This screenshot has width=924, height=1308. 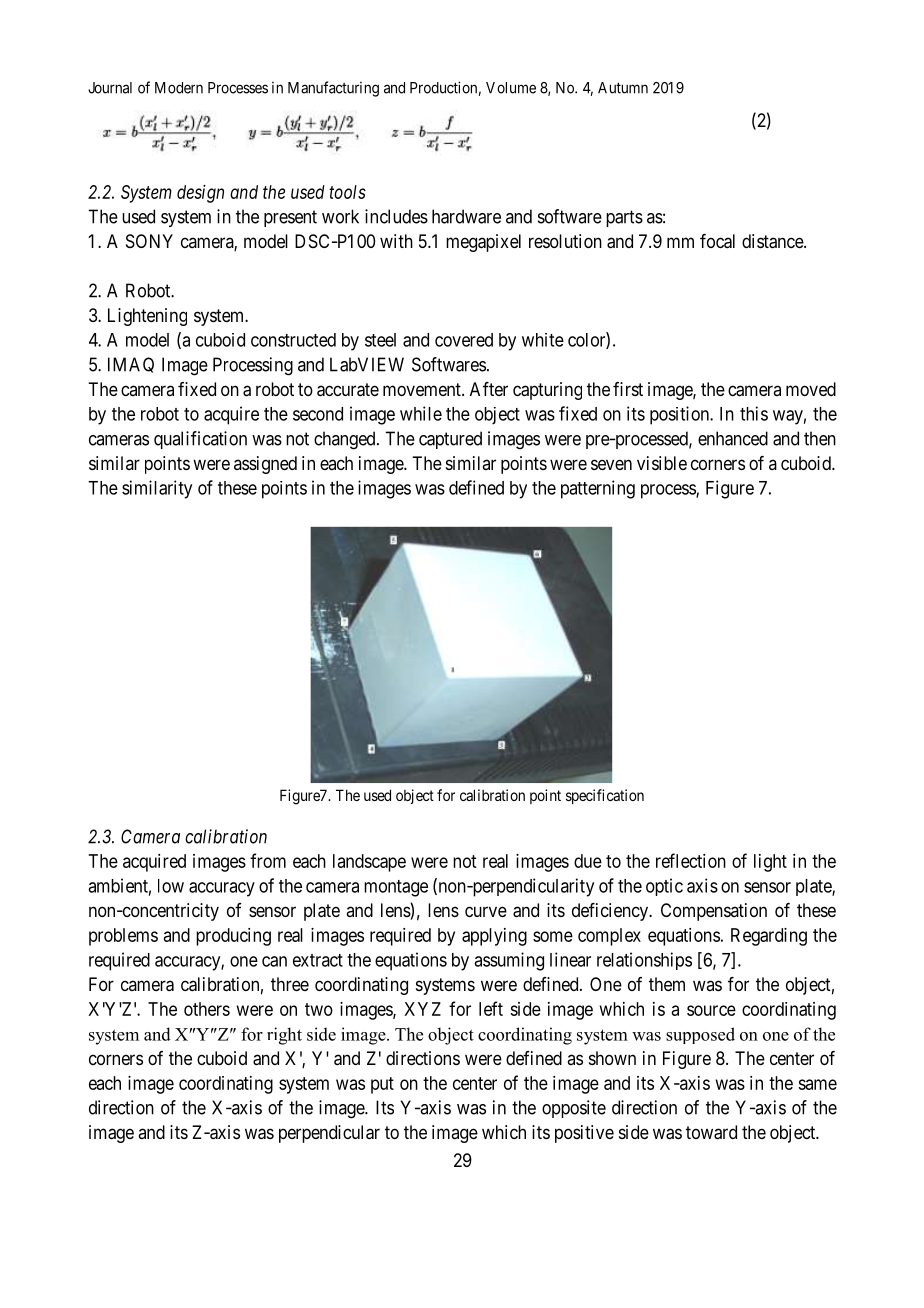 What do you see at coordinates (511, 88) in the screenshot?
I see `Volume` at bounding box center [511, 88].
